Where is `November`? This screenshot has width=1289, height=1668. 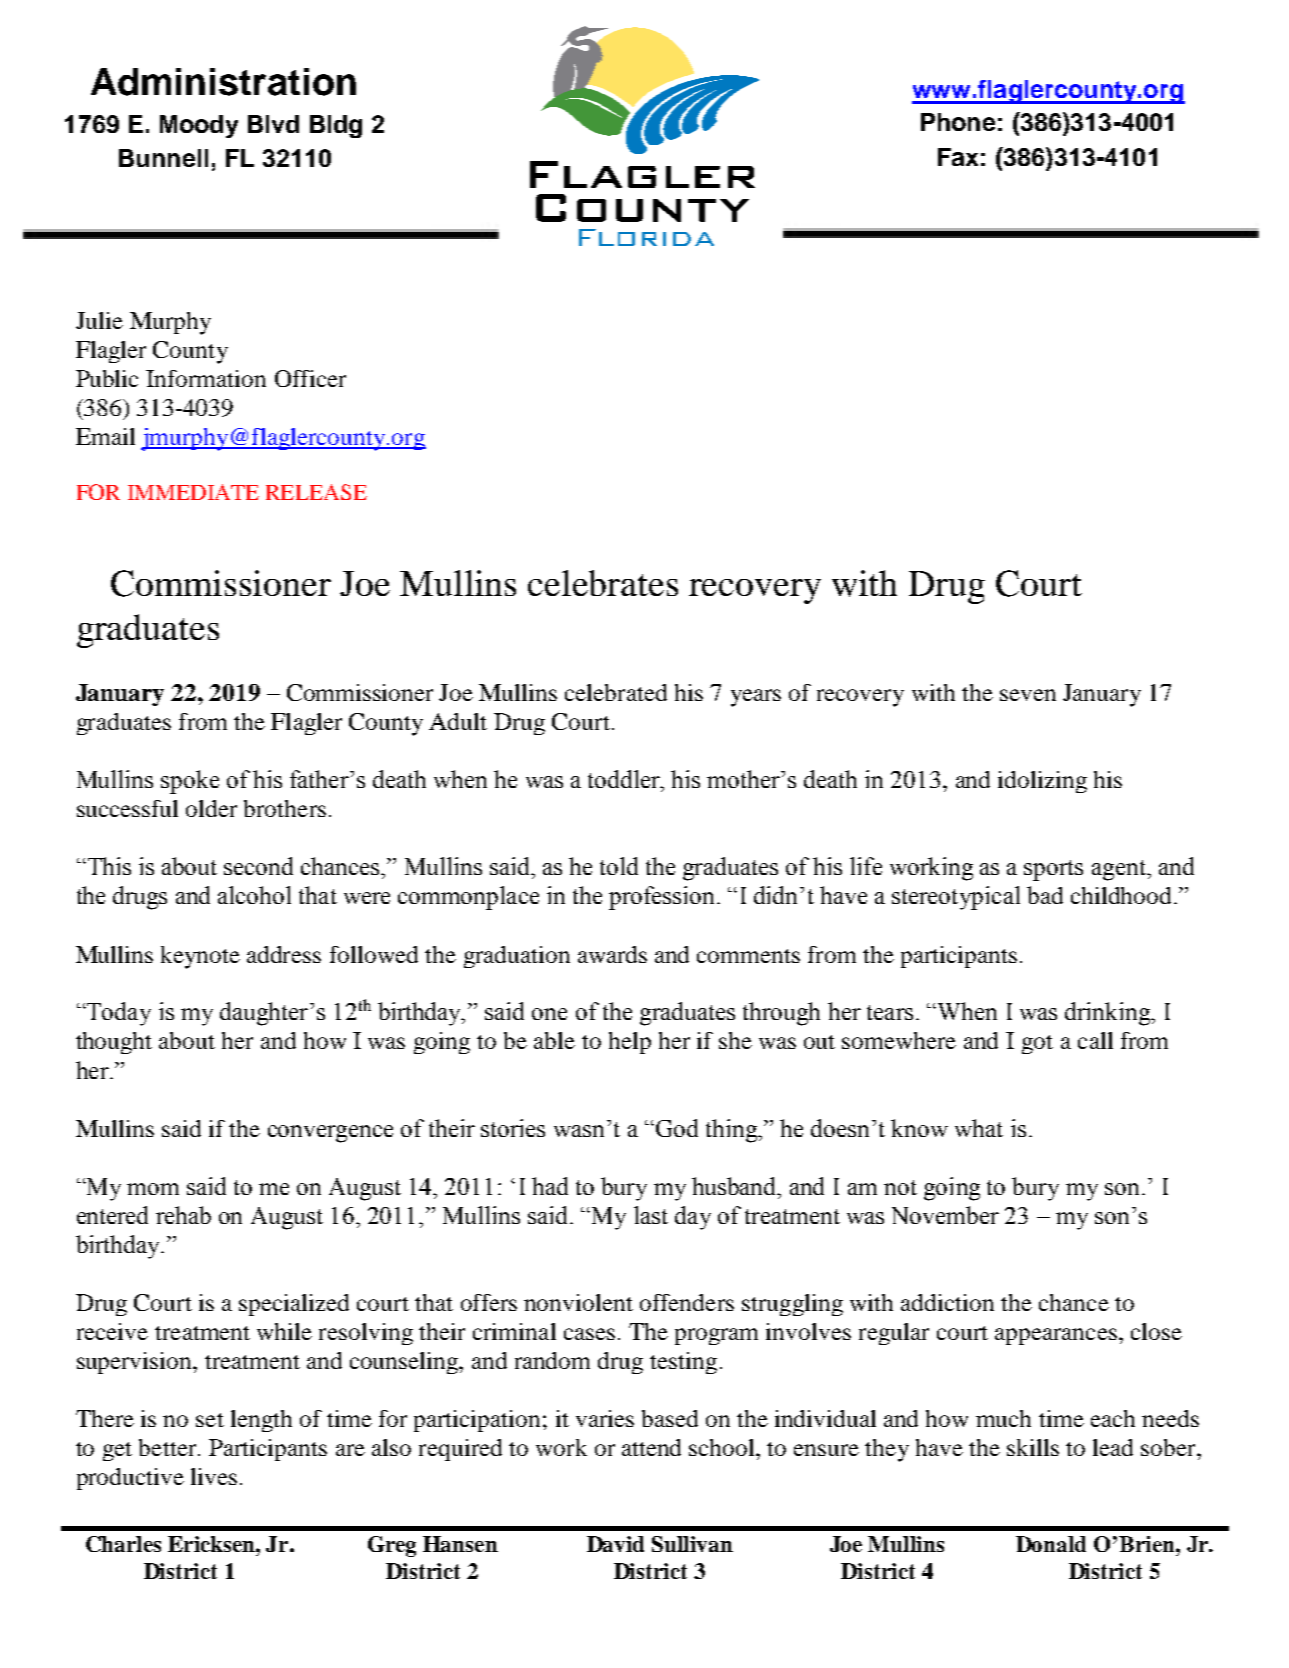
November is located at coordinates (945, 1215).
